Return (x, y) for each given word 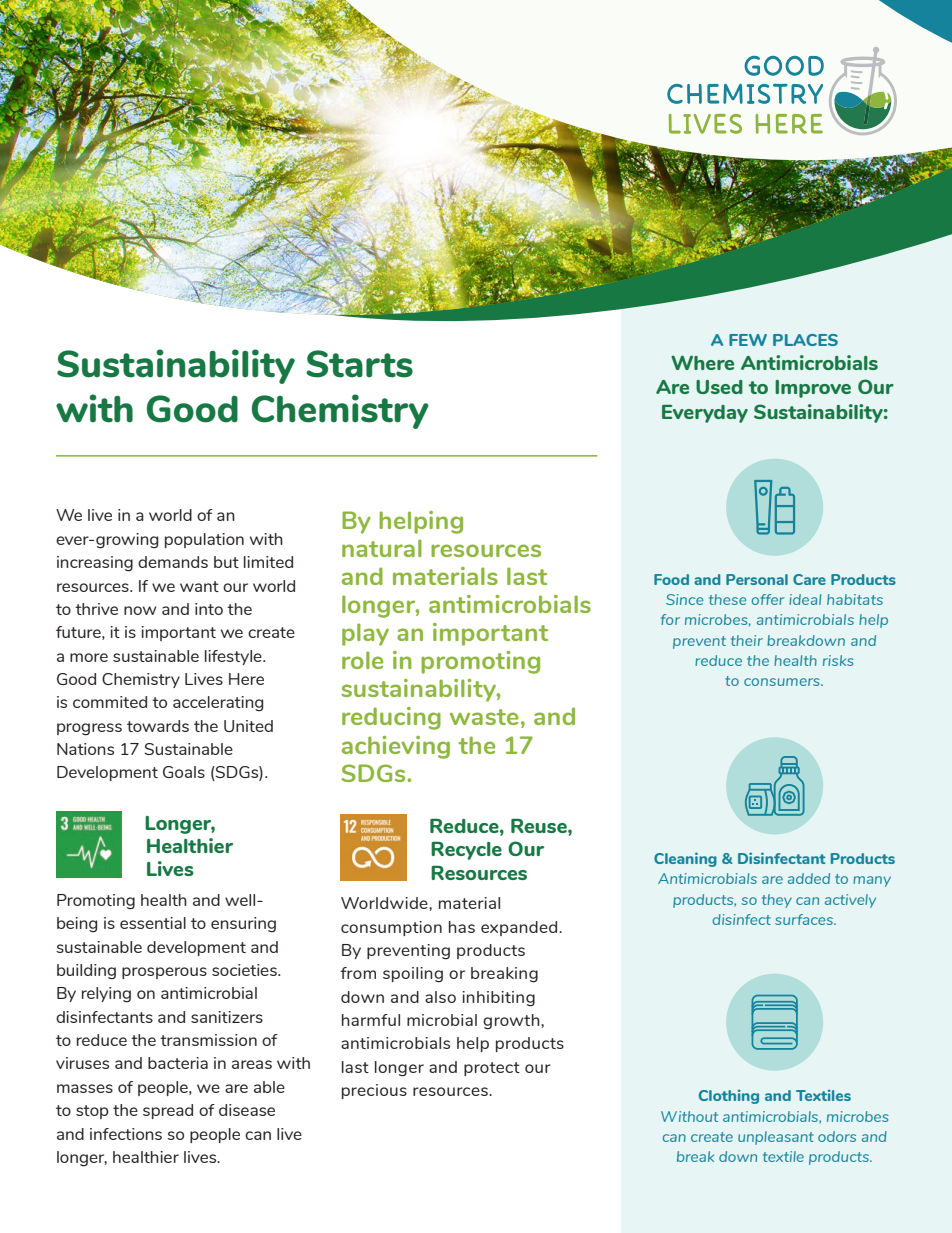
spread (168, 1111)
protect (492, 1069)
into (209, 609)
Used (719, 387)
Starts (359, 364)
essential (153, 923)
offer (768, 599)
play (365, 634)
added (809, 878)
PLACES (805, 340)
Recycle (466, 850)
